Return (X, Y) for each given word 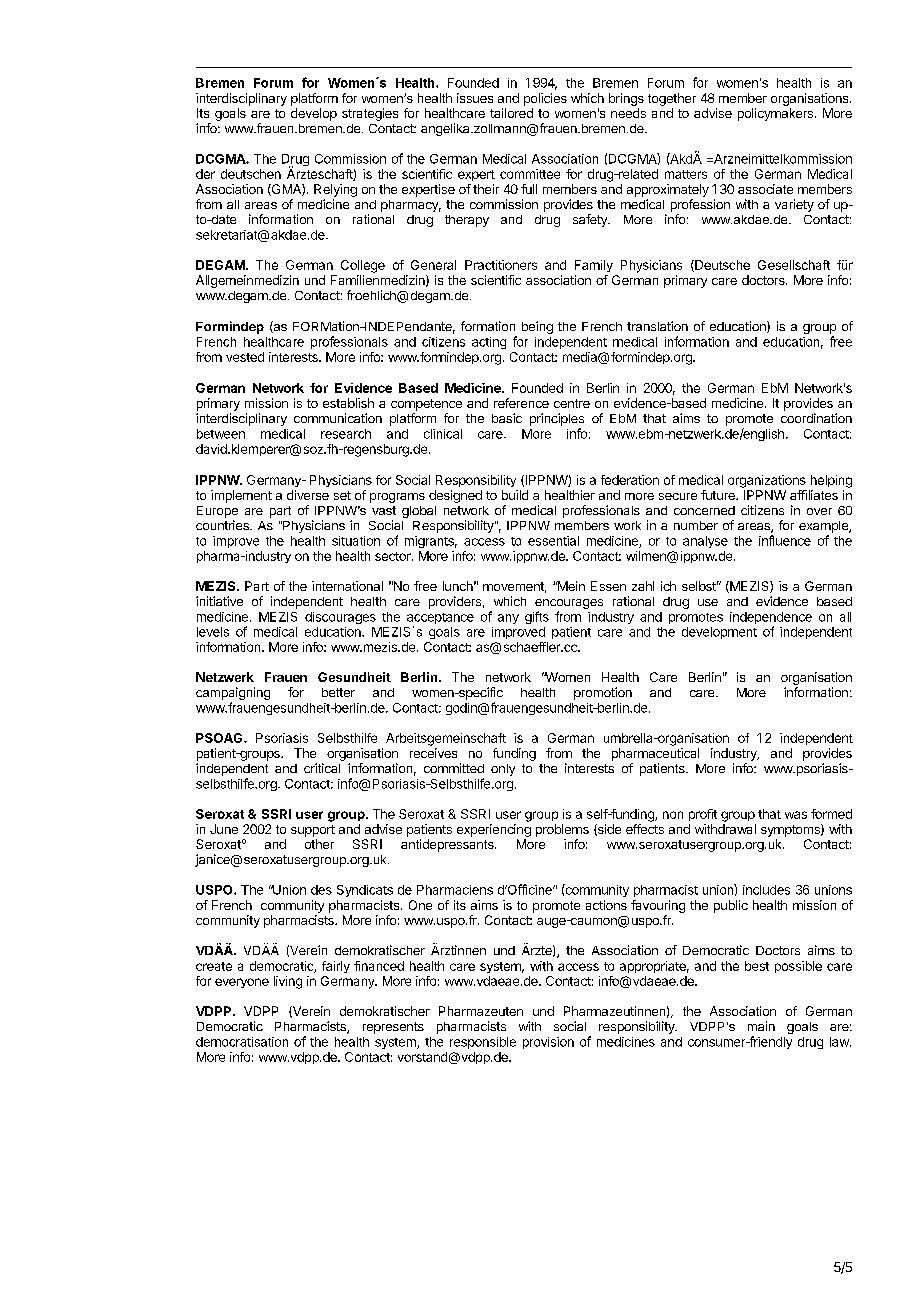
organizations (767, 481)
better (338, 692)
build (515, 495)
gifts (537, 617)
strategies (370, 114)
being (537, 327)
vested (245, 357)
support (313, 831)
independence (771, 619)
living (288, 982)
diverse (308, 495)
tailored (511, 113)
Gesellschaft (794, 265)
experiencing (494, 830)
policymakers (775, 114)
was (796, 815)
